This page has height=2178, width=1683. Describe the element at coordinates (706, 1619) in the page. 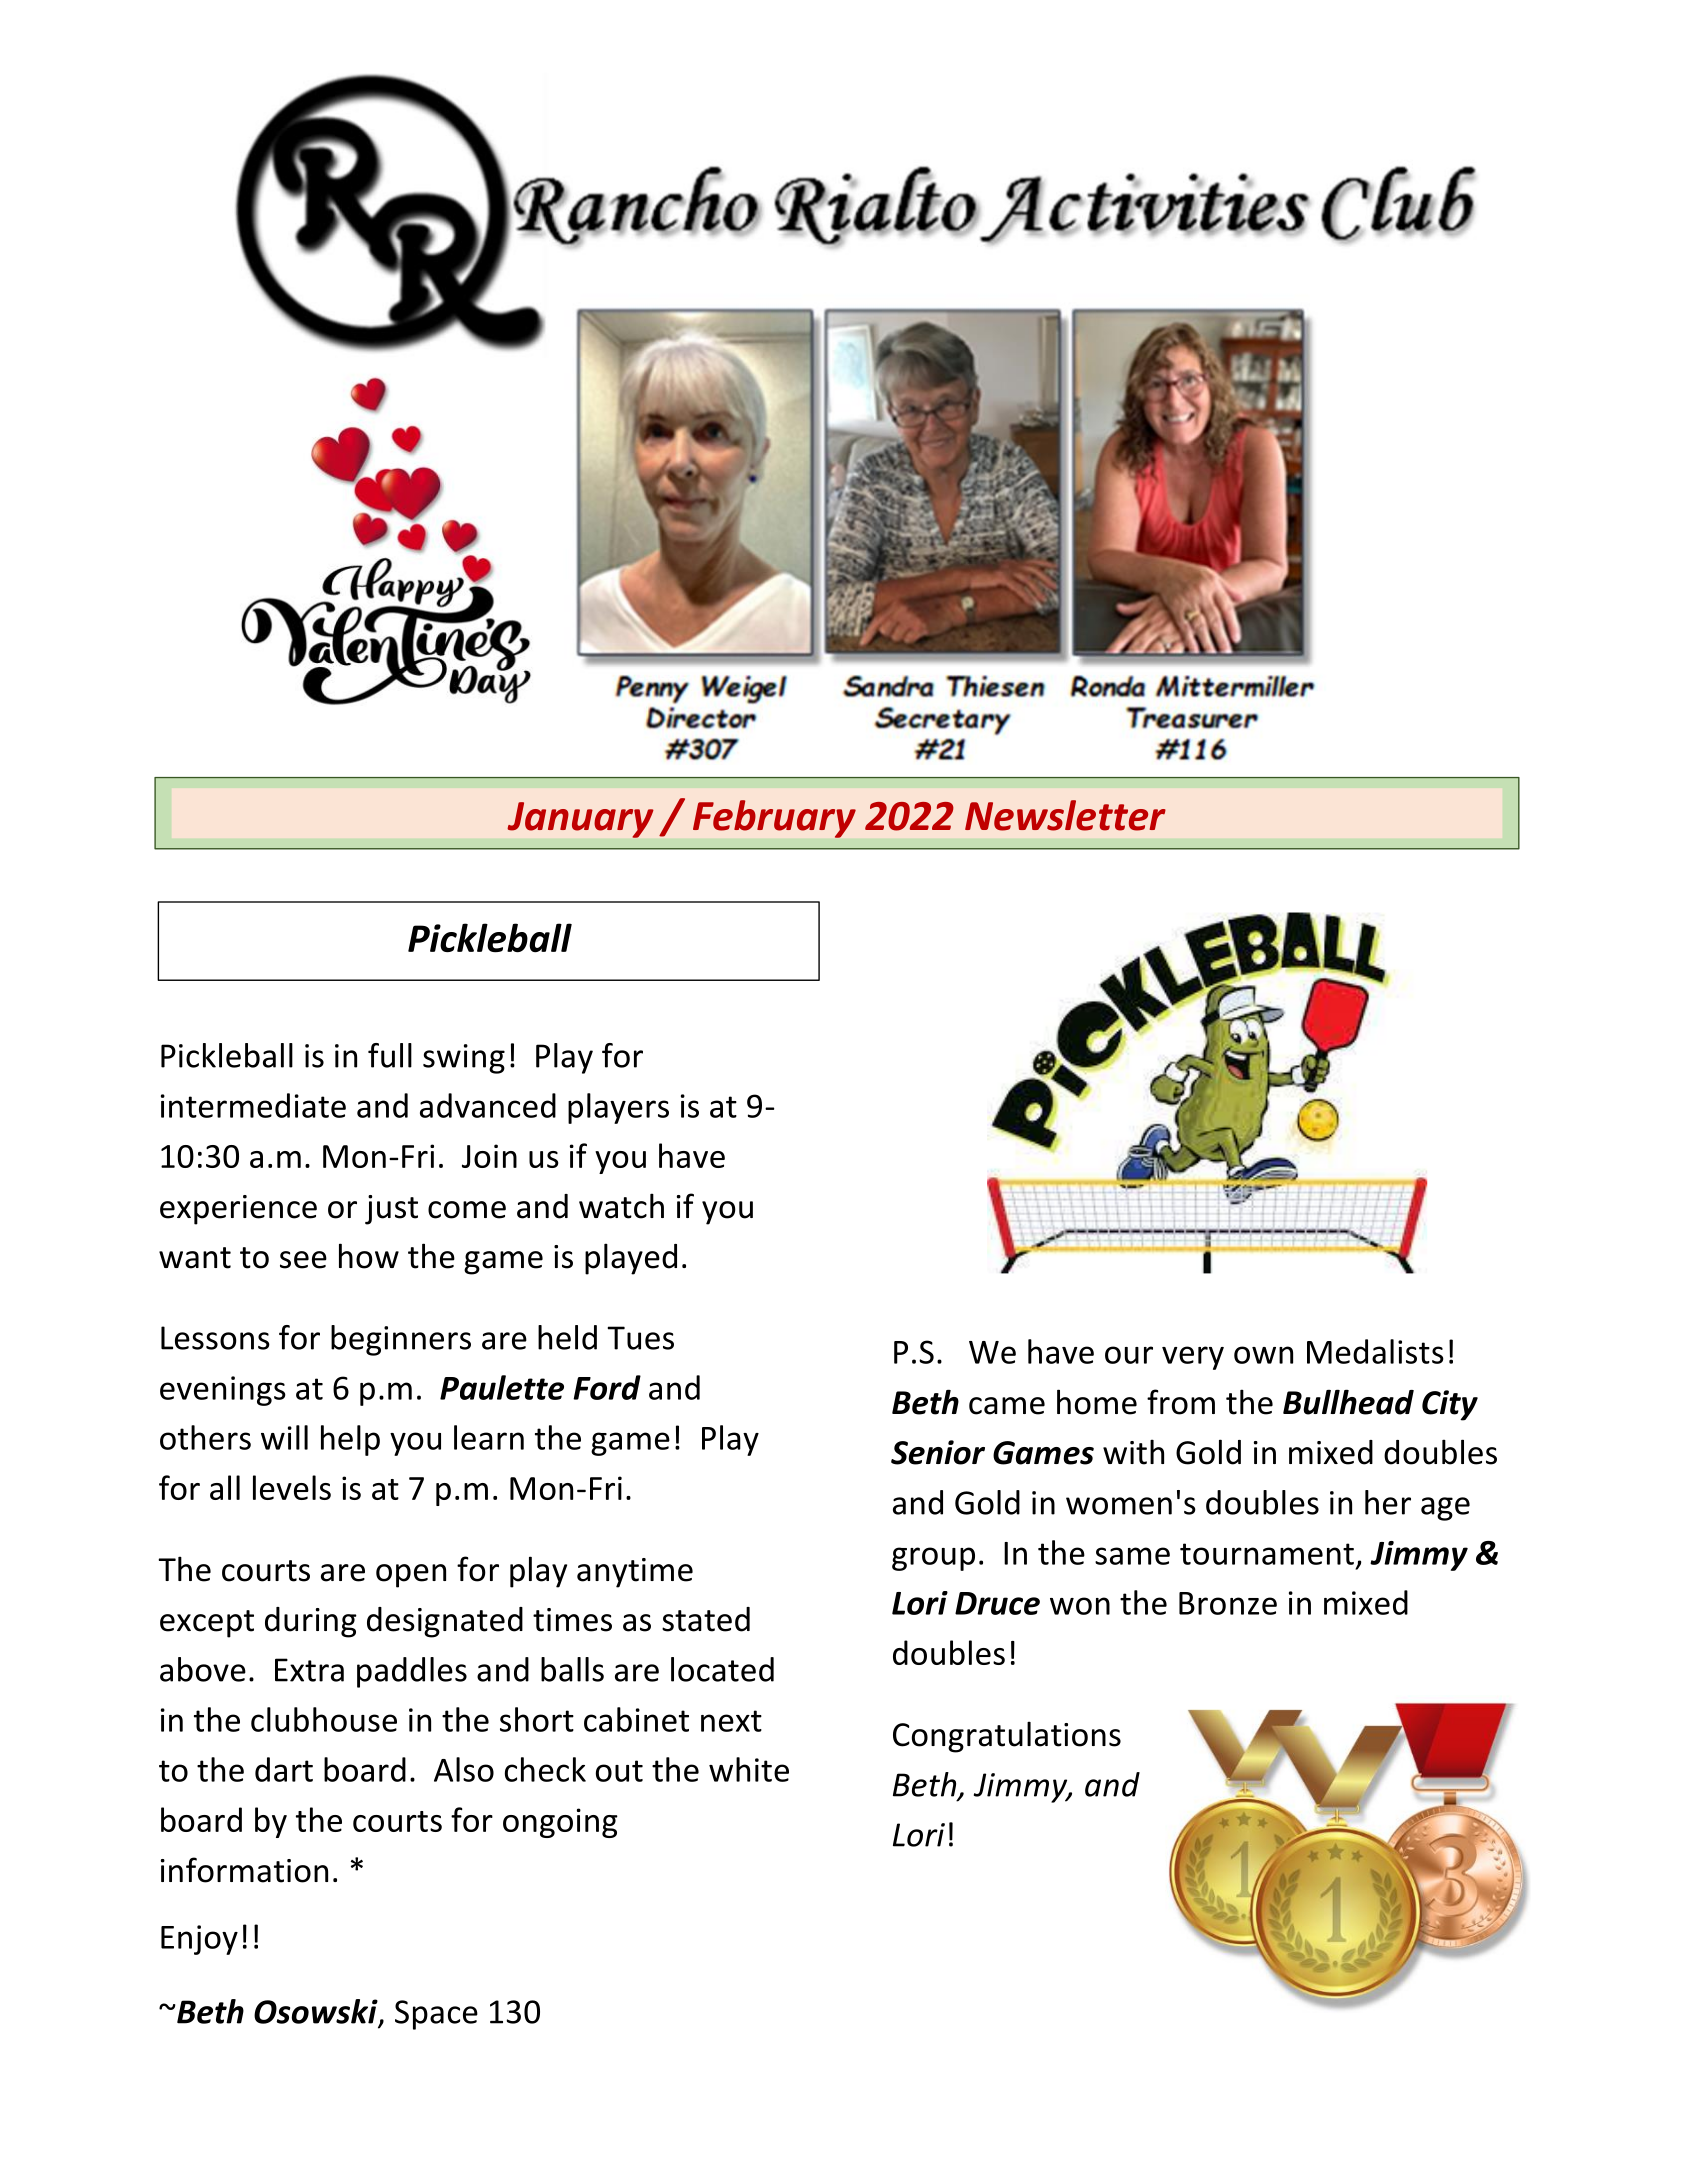

I see `stated` at that location.
